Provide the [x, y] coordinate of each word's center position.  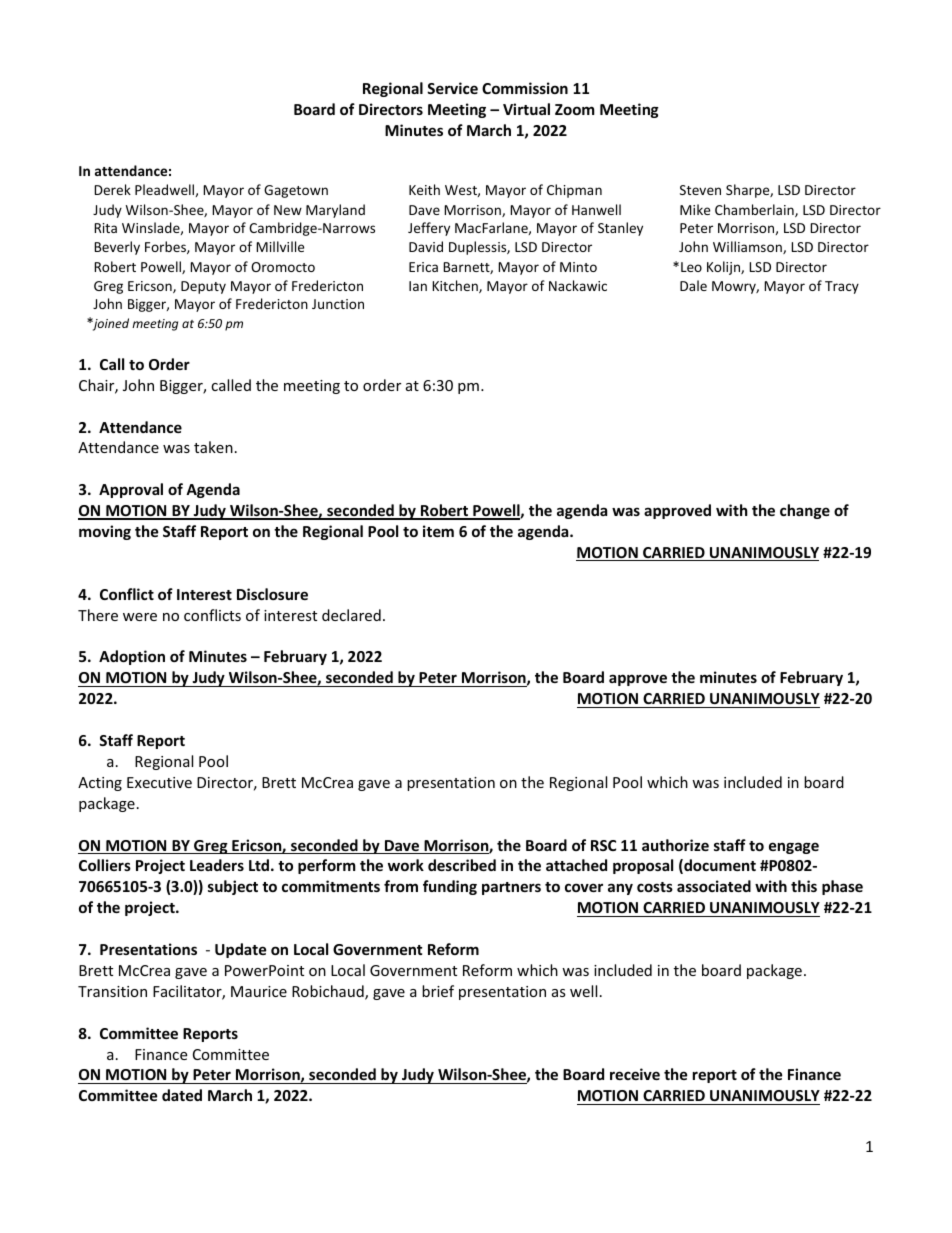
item [438, 531]
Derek [112, 189]
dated [182, 1095]
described [462, 865]
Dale [693, 285]
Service [452, 88]
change [805, 511]
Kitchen [456, 286]
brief [438, 991]
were [140, 617]
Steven [700, 190]
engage [794, 848]
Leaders [217, 865]
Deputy [203, 287]
